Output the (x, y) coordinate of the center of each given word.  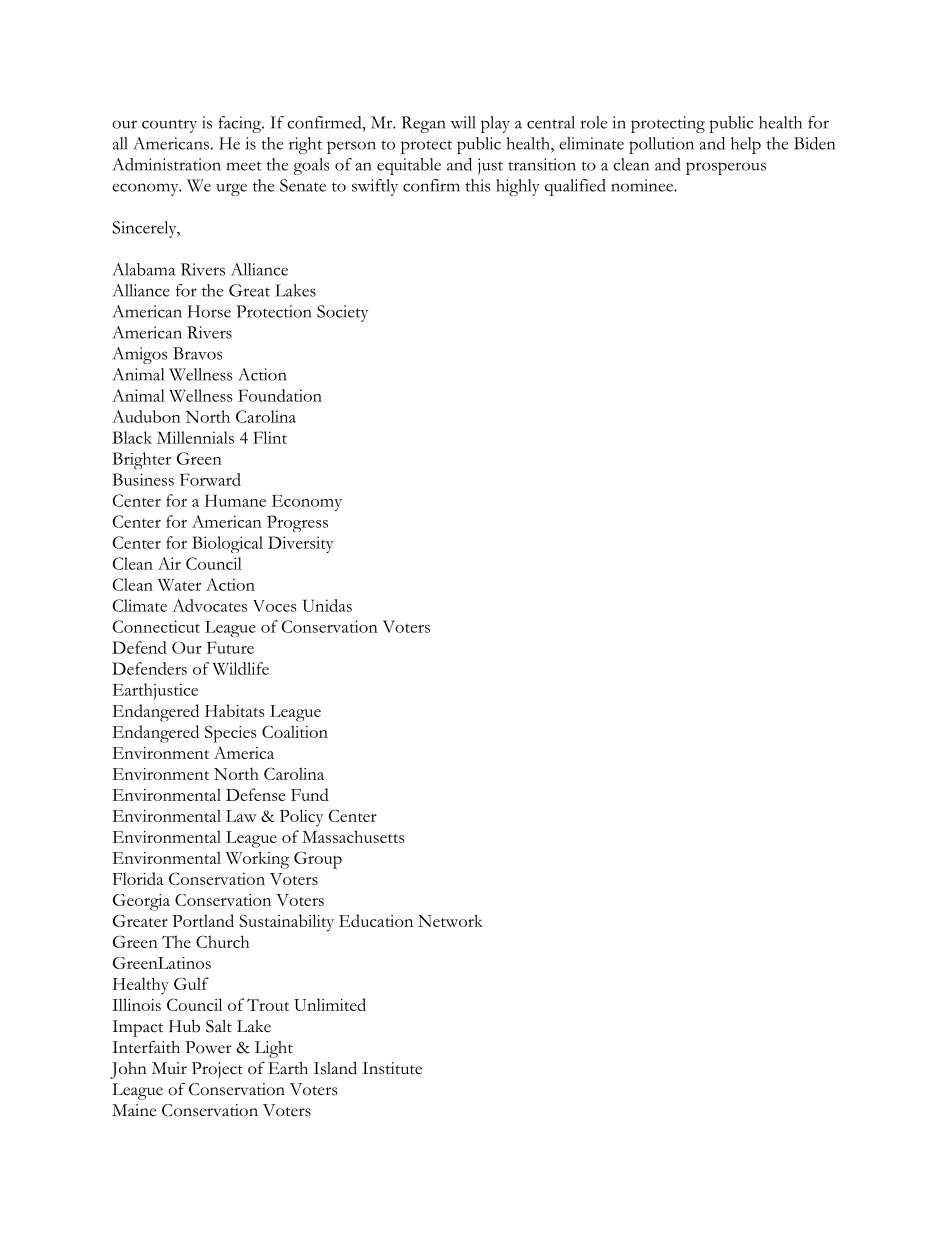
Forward (210, 479)
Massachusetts (353, 836)
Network (450, 920)
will (463, 122)
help (746, 145)
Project (217, 1070)
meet (244, 166)
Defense (255, 794)
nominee (643, 185)
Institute (392, 1068)
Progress (297, 523)
